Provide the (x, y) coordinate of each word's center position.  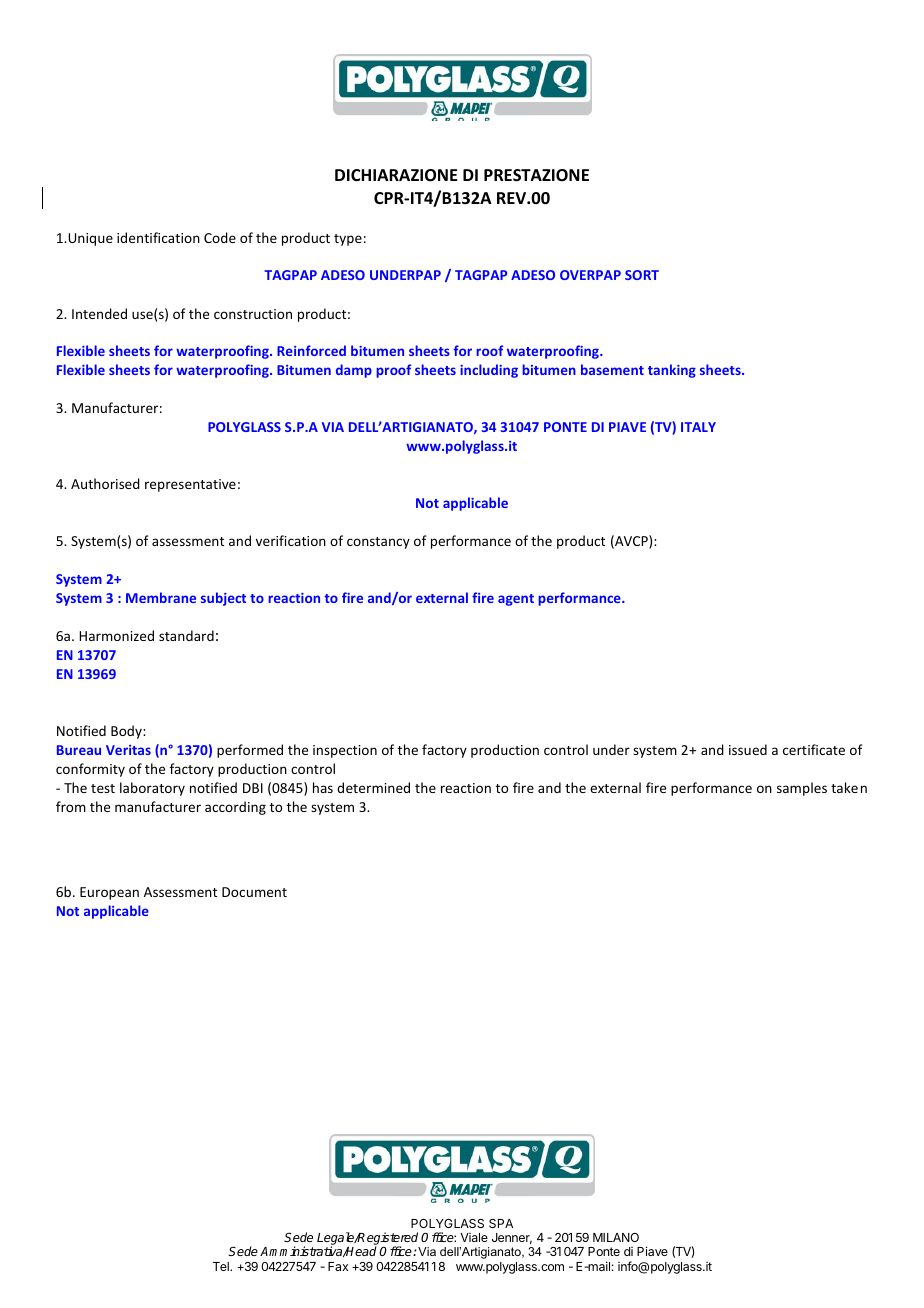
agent (516, 600)
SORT (642, 275)
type (348, 240)
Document (254, 892)
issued (748, 749)
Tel (222, 1266)
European (109, 893)
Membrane (161, 597)
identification (158, 237)
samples (802, 789)
